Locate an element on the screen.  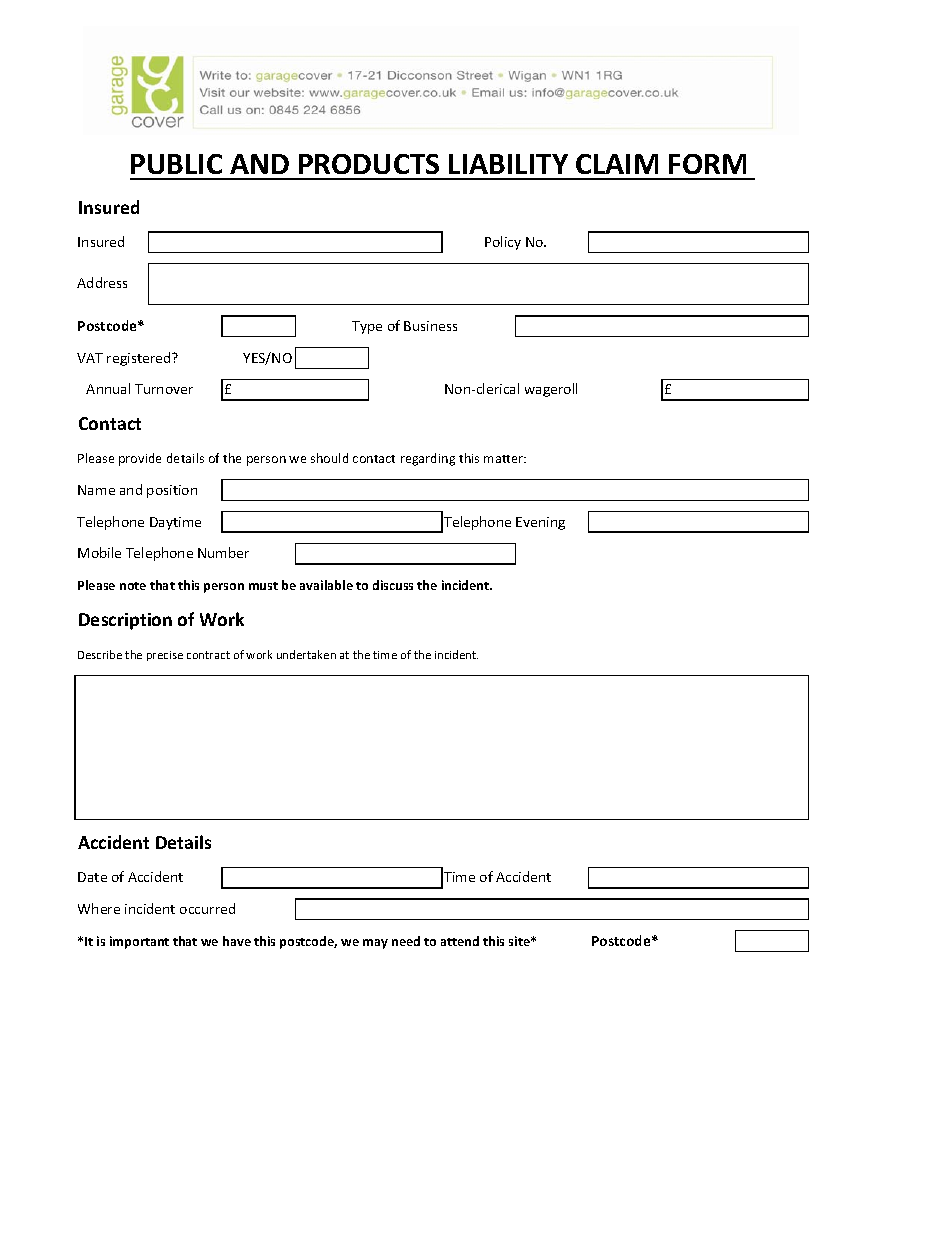
undertaken is located at coordinates (306, 654).
